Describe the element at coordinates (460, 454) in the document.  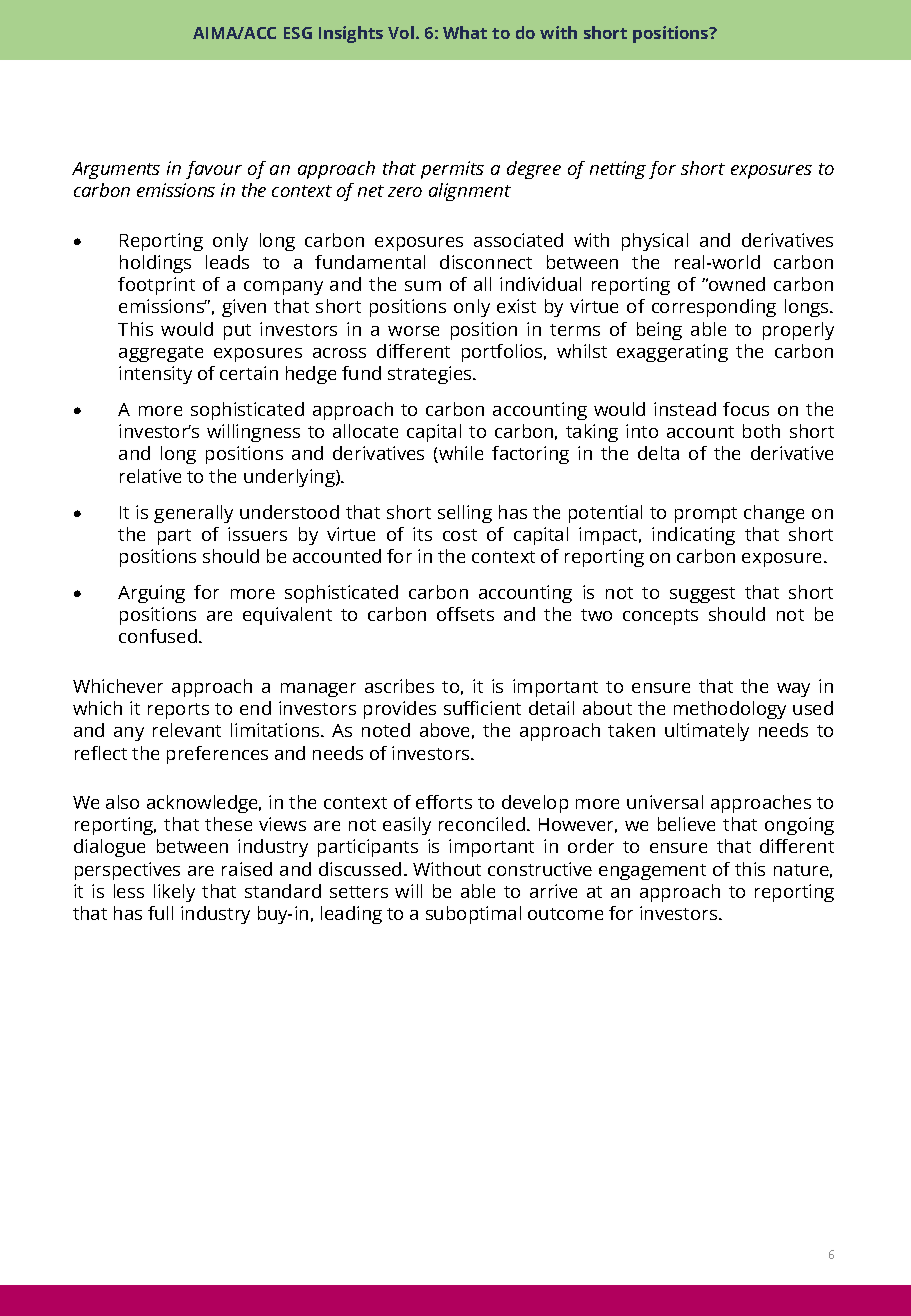
I see `while` at that location.
